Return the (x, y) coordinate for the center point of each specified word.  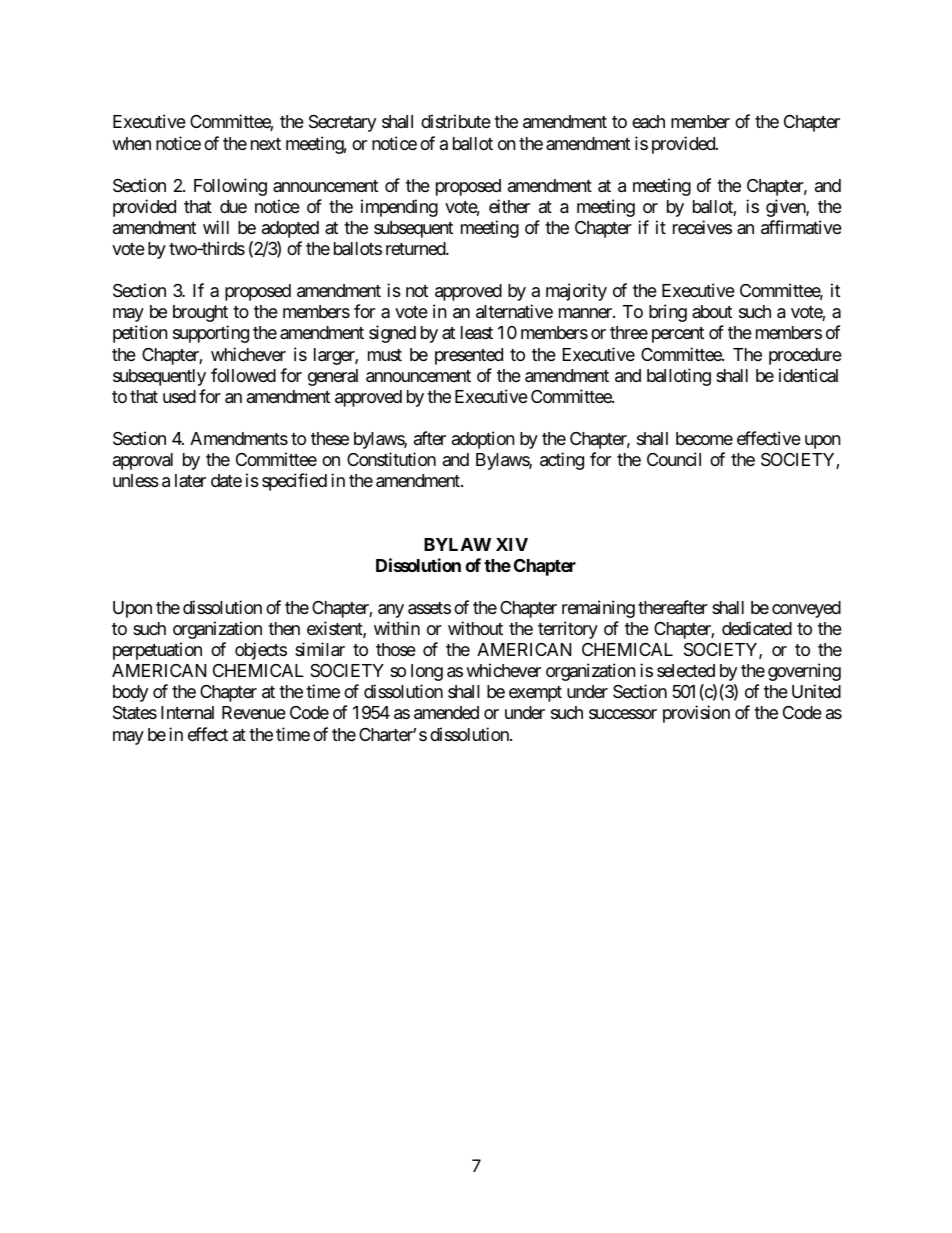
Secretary (342, 123)
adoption (483, 440)
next (266, 144)
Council (674, 459)
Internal (187, 712)
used (179, 396)
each (648, 121)
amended (446, 713)
